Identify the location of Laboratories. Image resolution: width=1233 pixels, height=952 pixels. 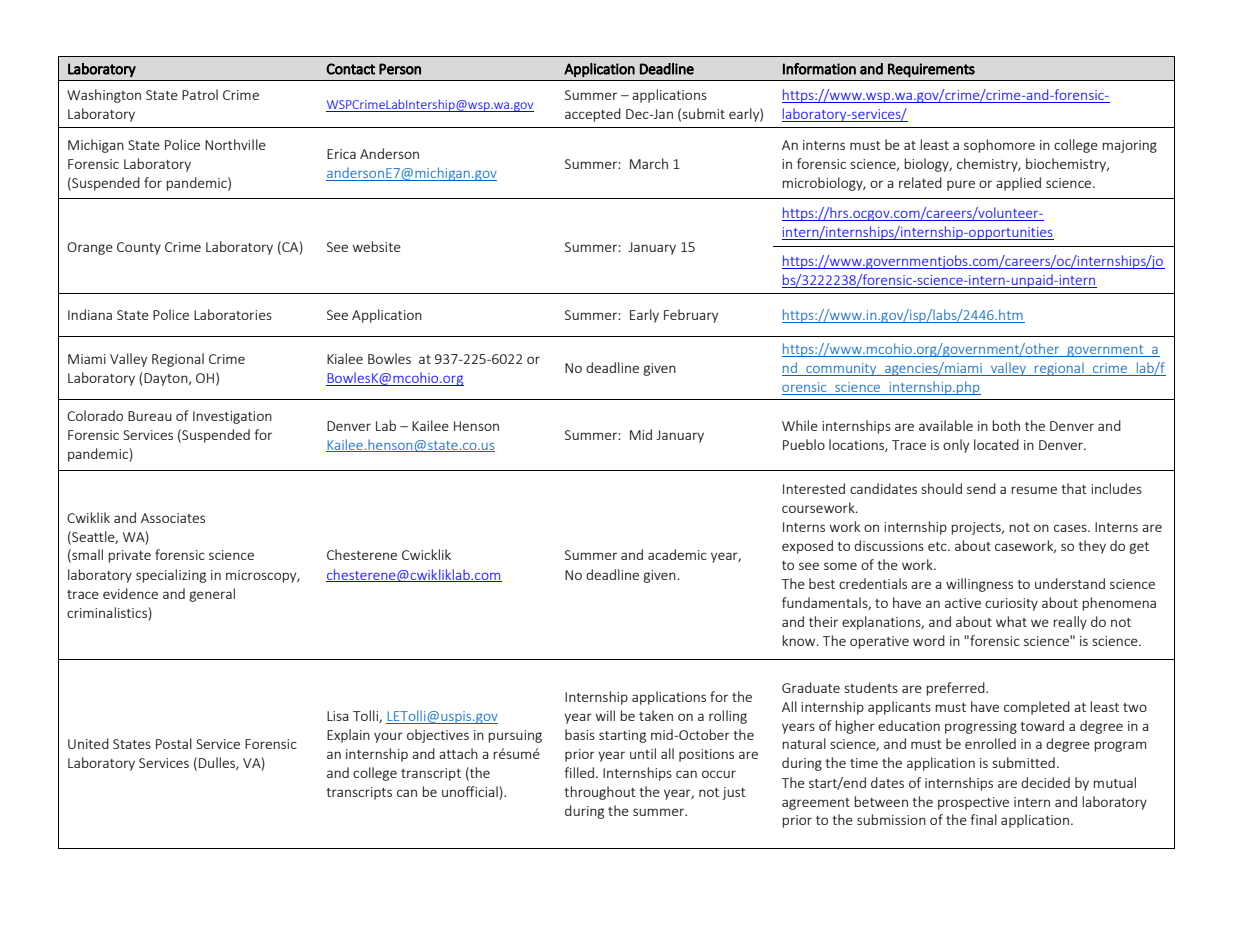
(233, 314).
